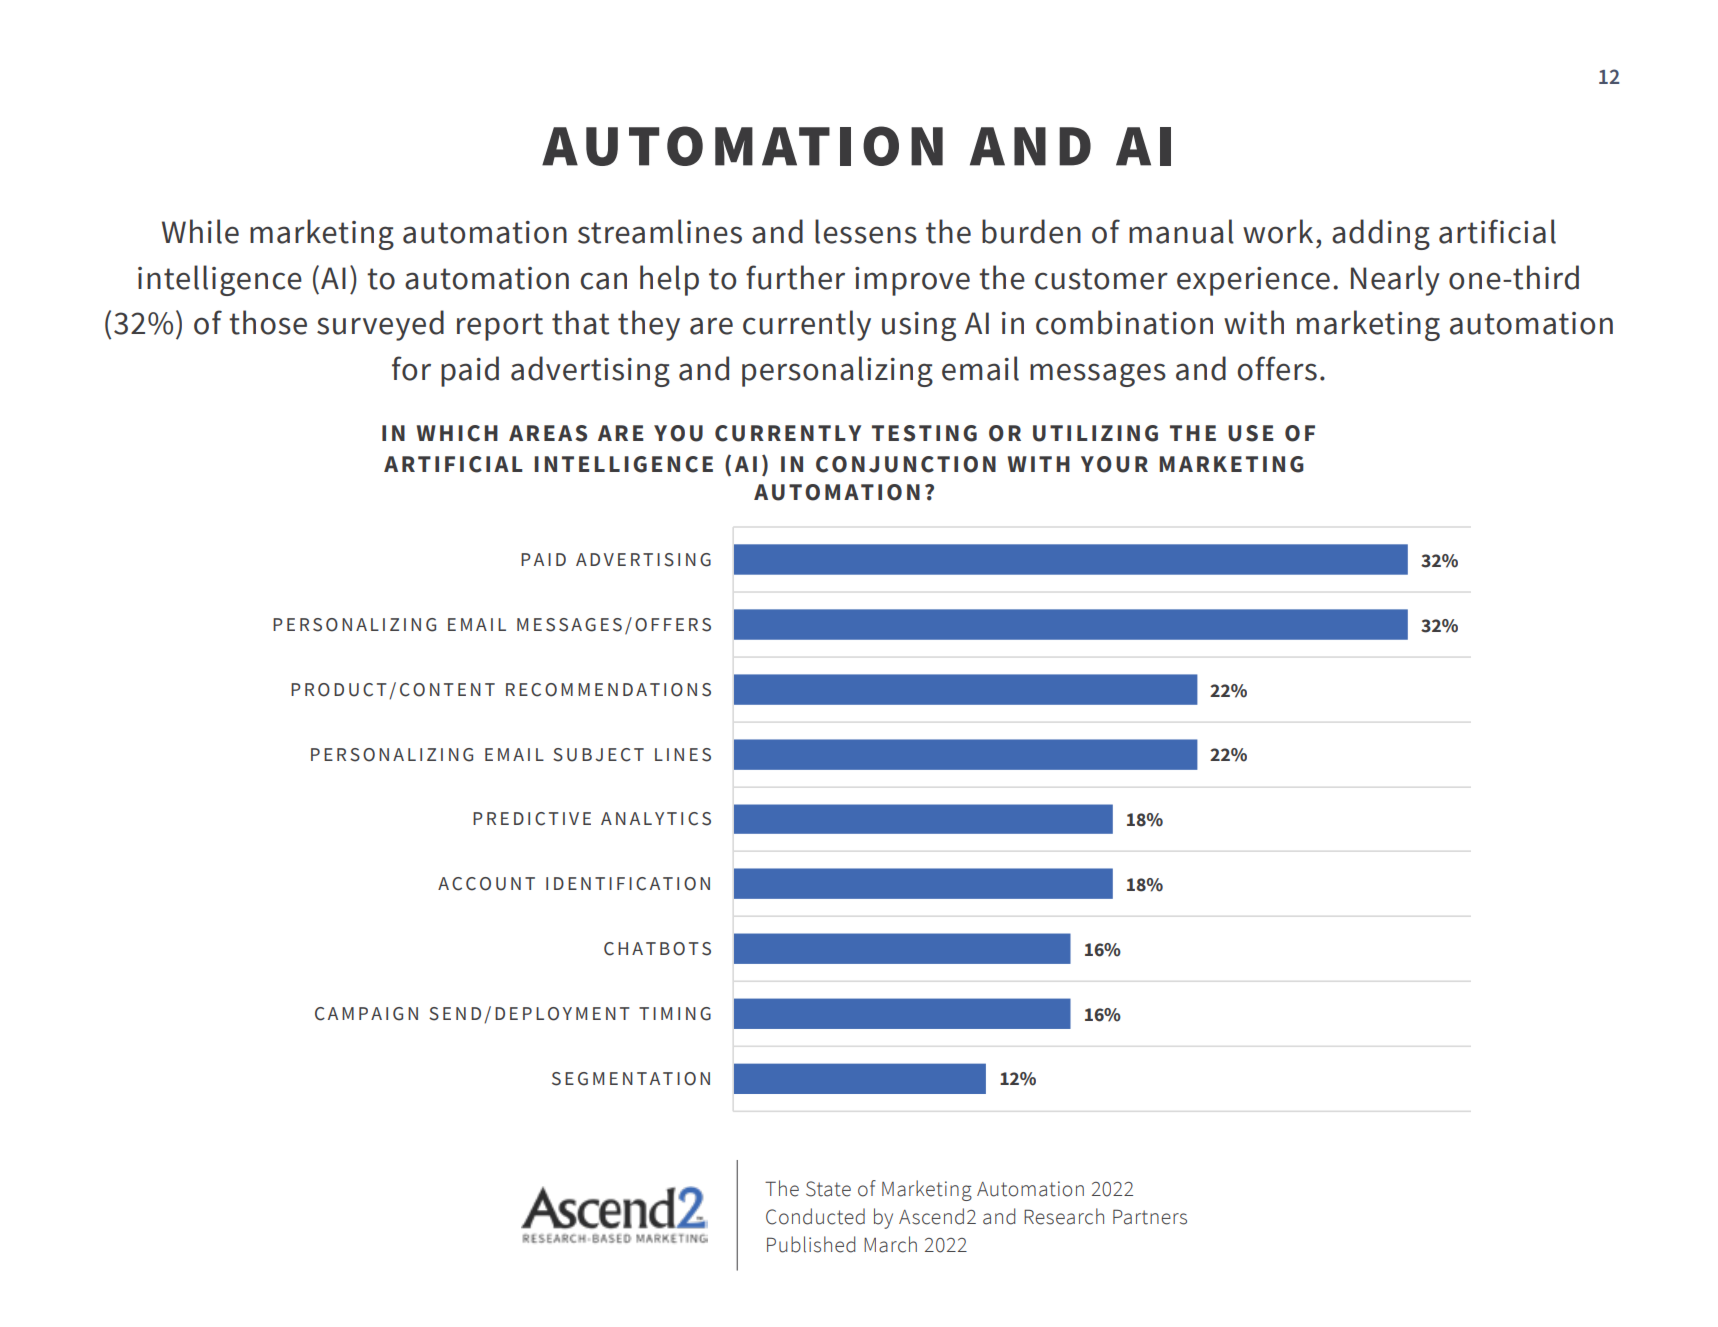  I want to click on SEGMENTATION, so click(631, 1079).
